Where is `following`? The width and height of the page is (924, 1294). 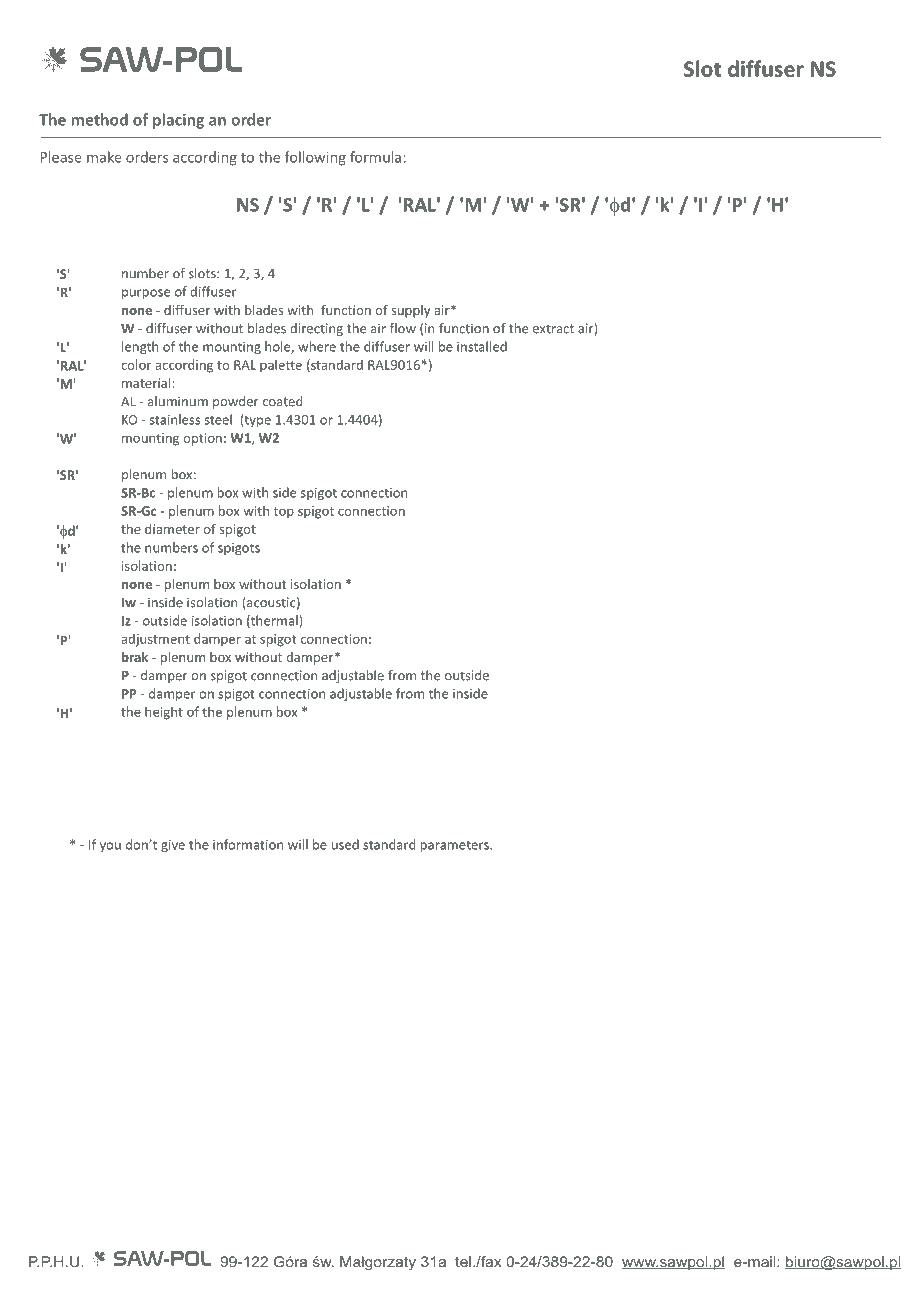
following is located at coordinates (315, 158).
